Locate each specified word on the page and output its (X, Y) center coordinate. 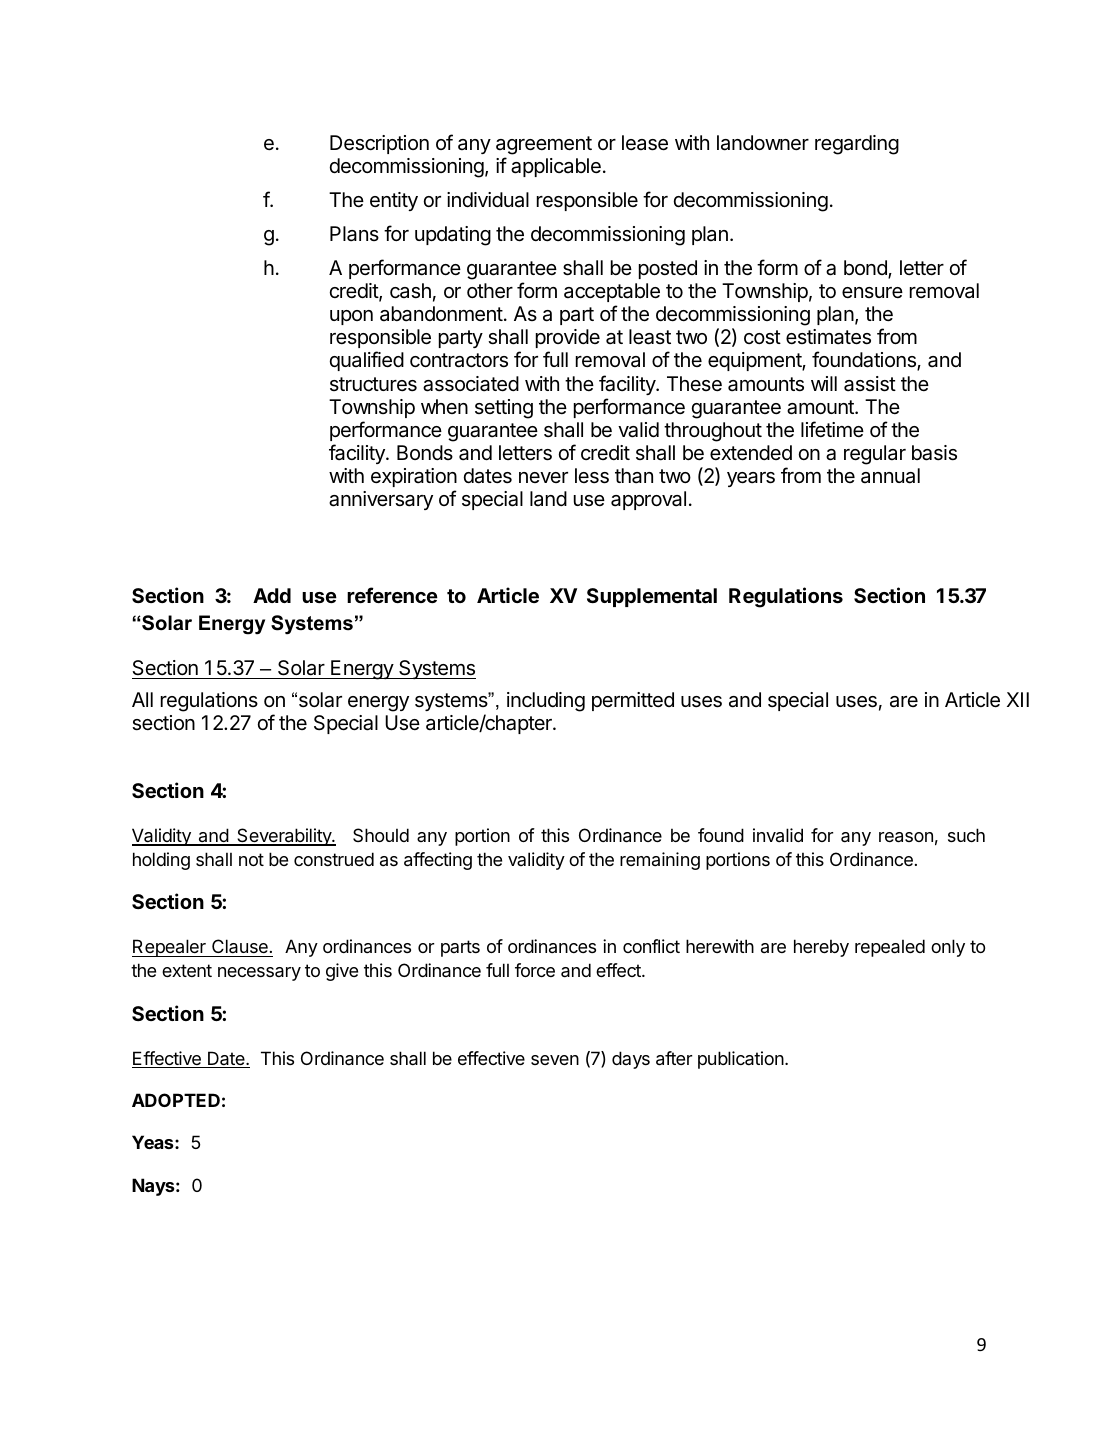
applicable (556, 167)
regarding (857, 145)
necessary (259, 974)
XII (1018, 699)
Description (379, 144)
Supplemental (652, 597)
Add (272, 595)
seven (555, 1060)
